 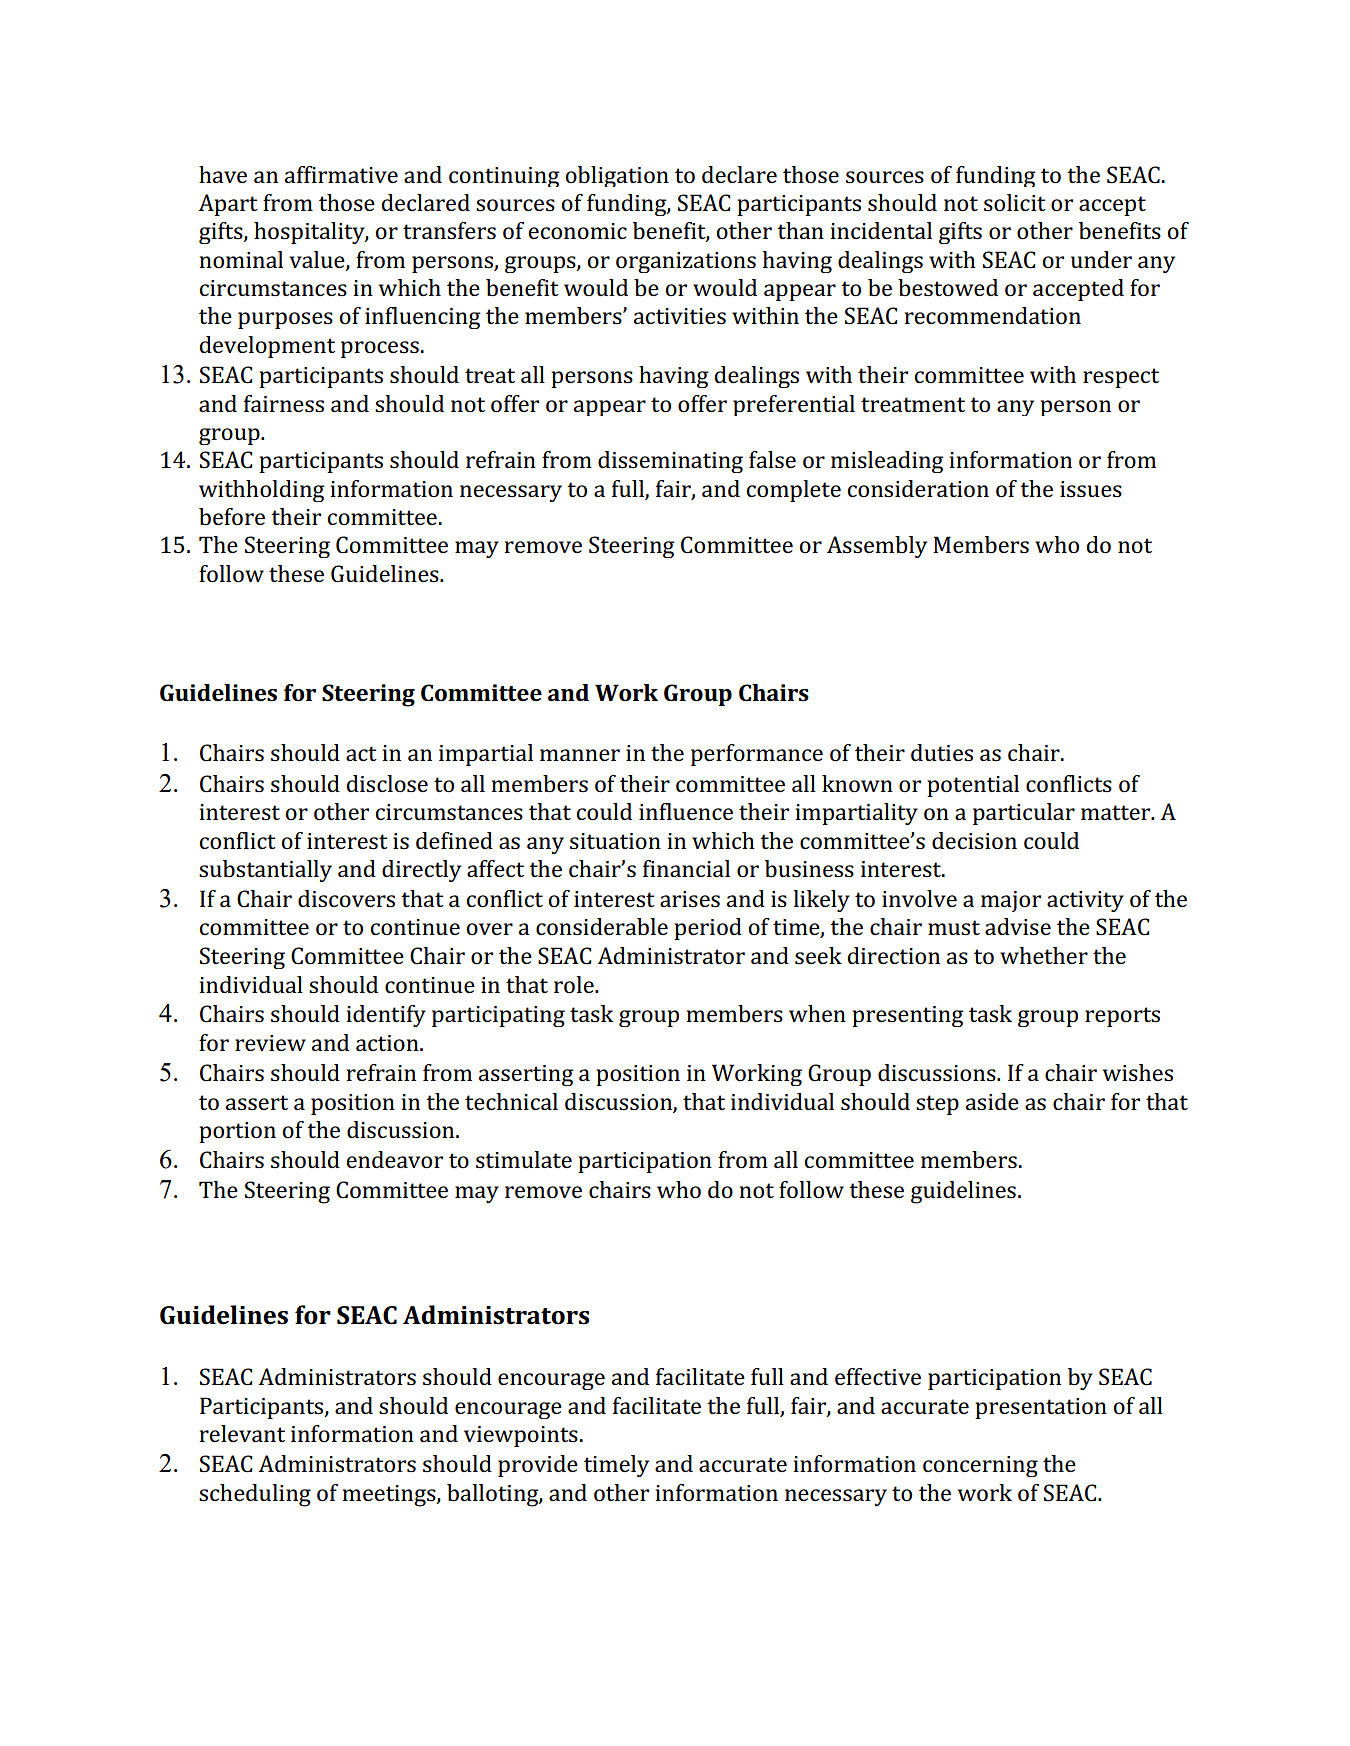 I want to click on solicit, so click(x=1015, y=203).
